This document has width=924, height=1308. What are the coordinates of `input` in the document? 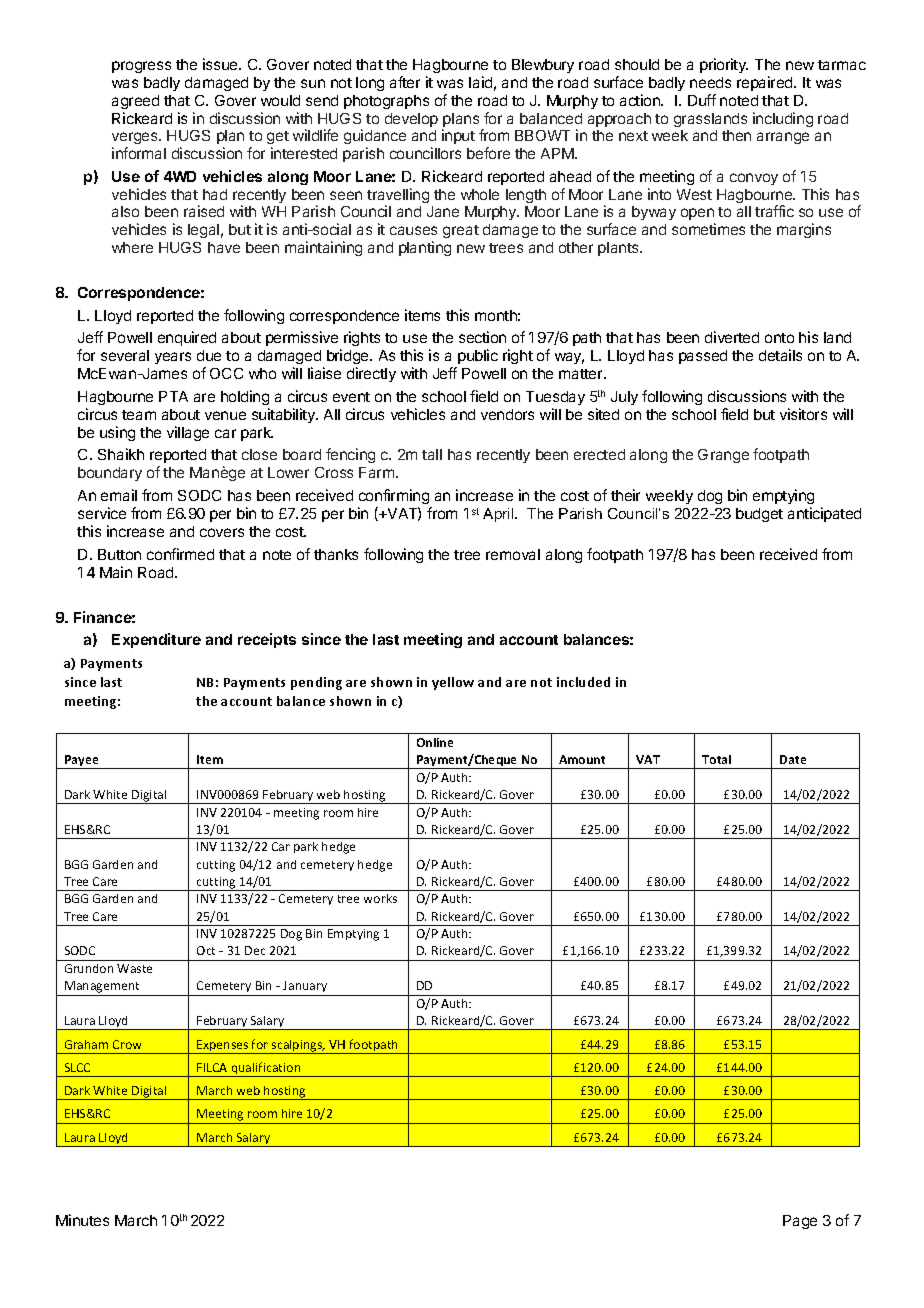 It's located at (458, 136).
